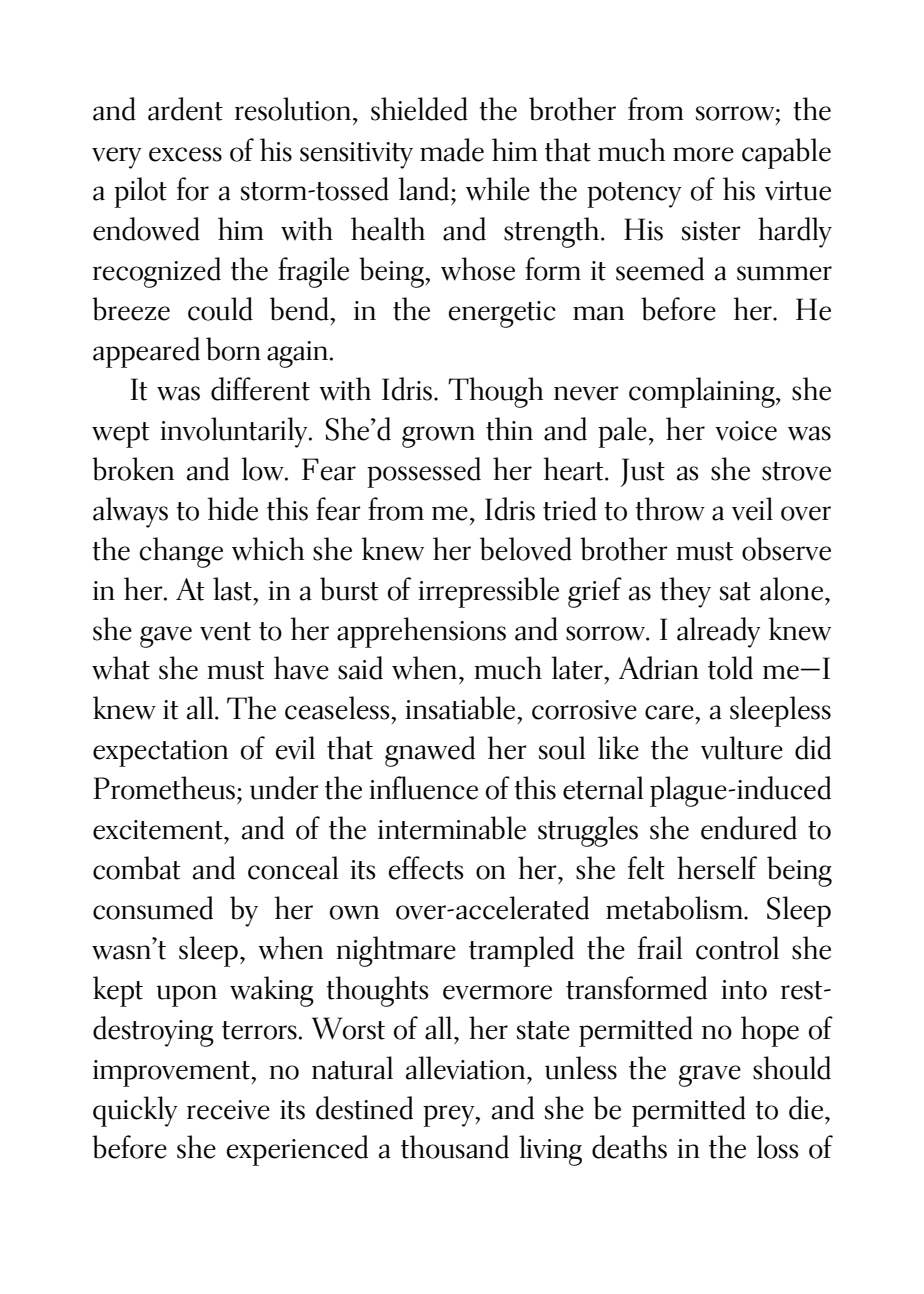 The height and width of the screenshot is (1294, 924). What do you see at coordinates (421, 632) in the screenshot?
I see `apprehensions` at bounding box center [421, 632].
